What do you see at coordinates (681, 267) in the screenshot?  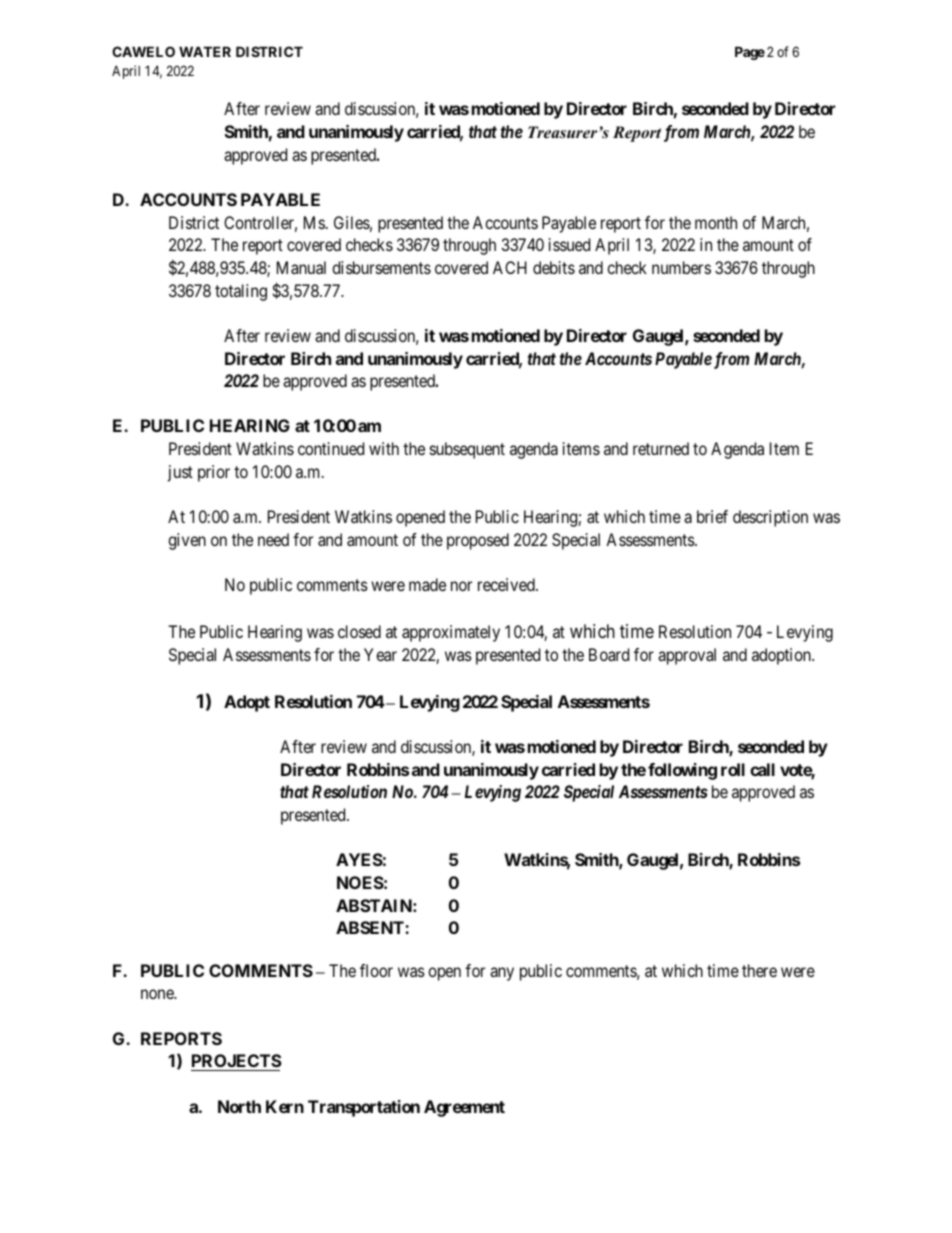 I see `numbers` at bounding box center [681, 267].
